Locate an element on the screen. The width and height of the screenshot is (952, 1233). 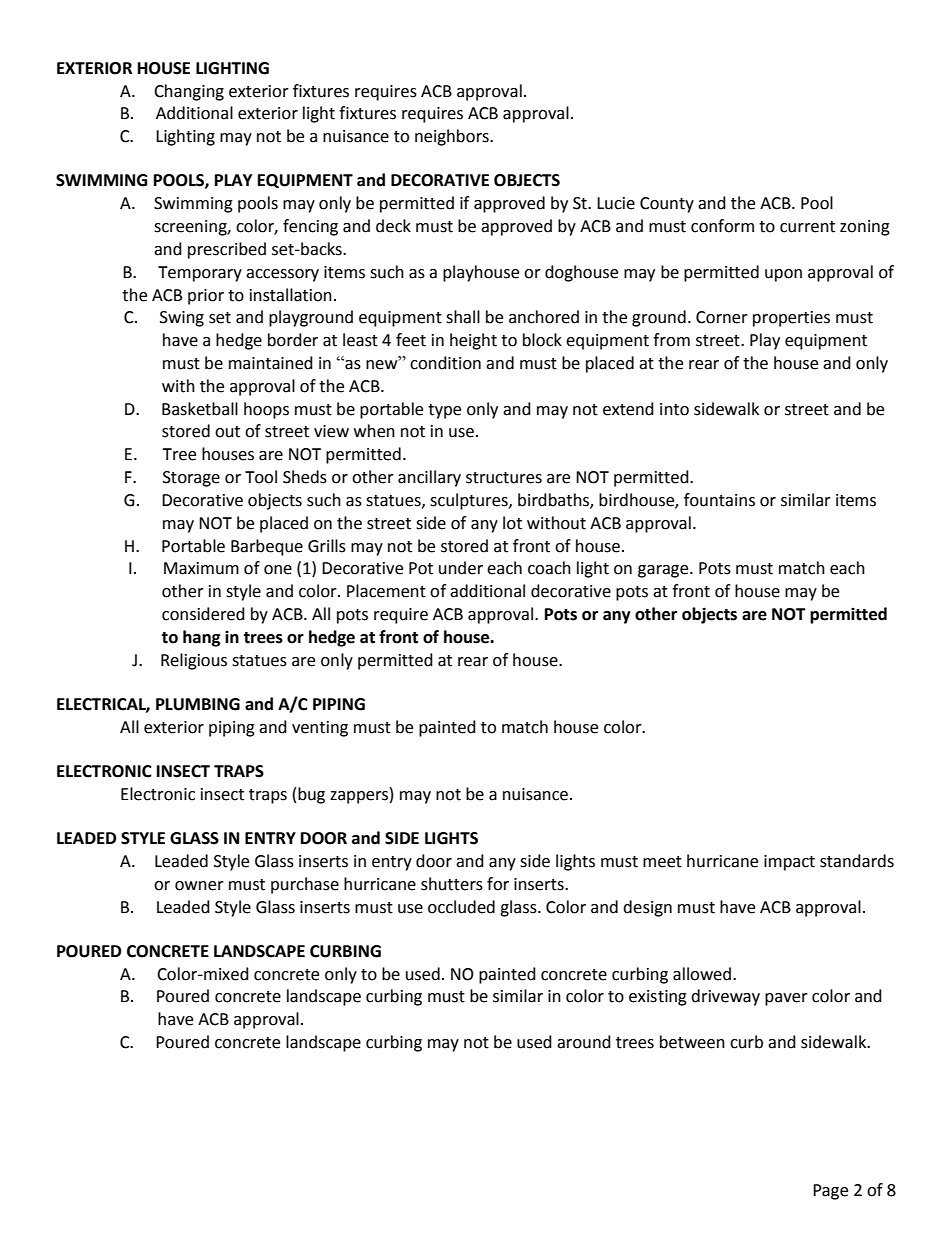
coach is located at coordinates (549, 568).
